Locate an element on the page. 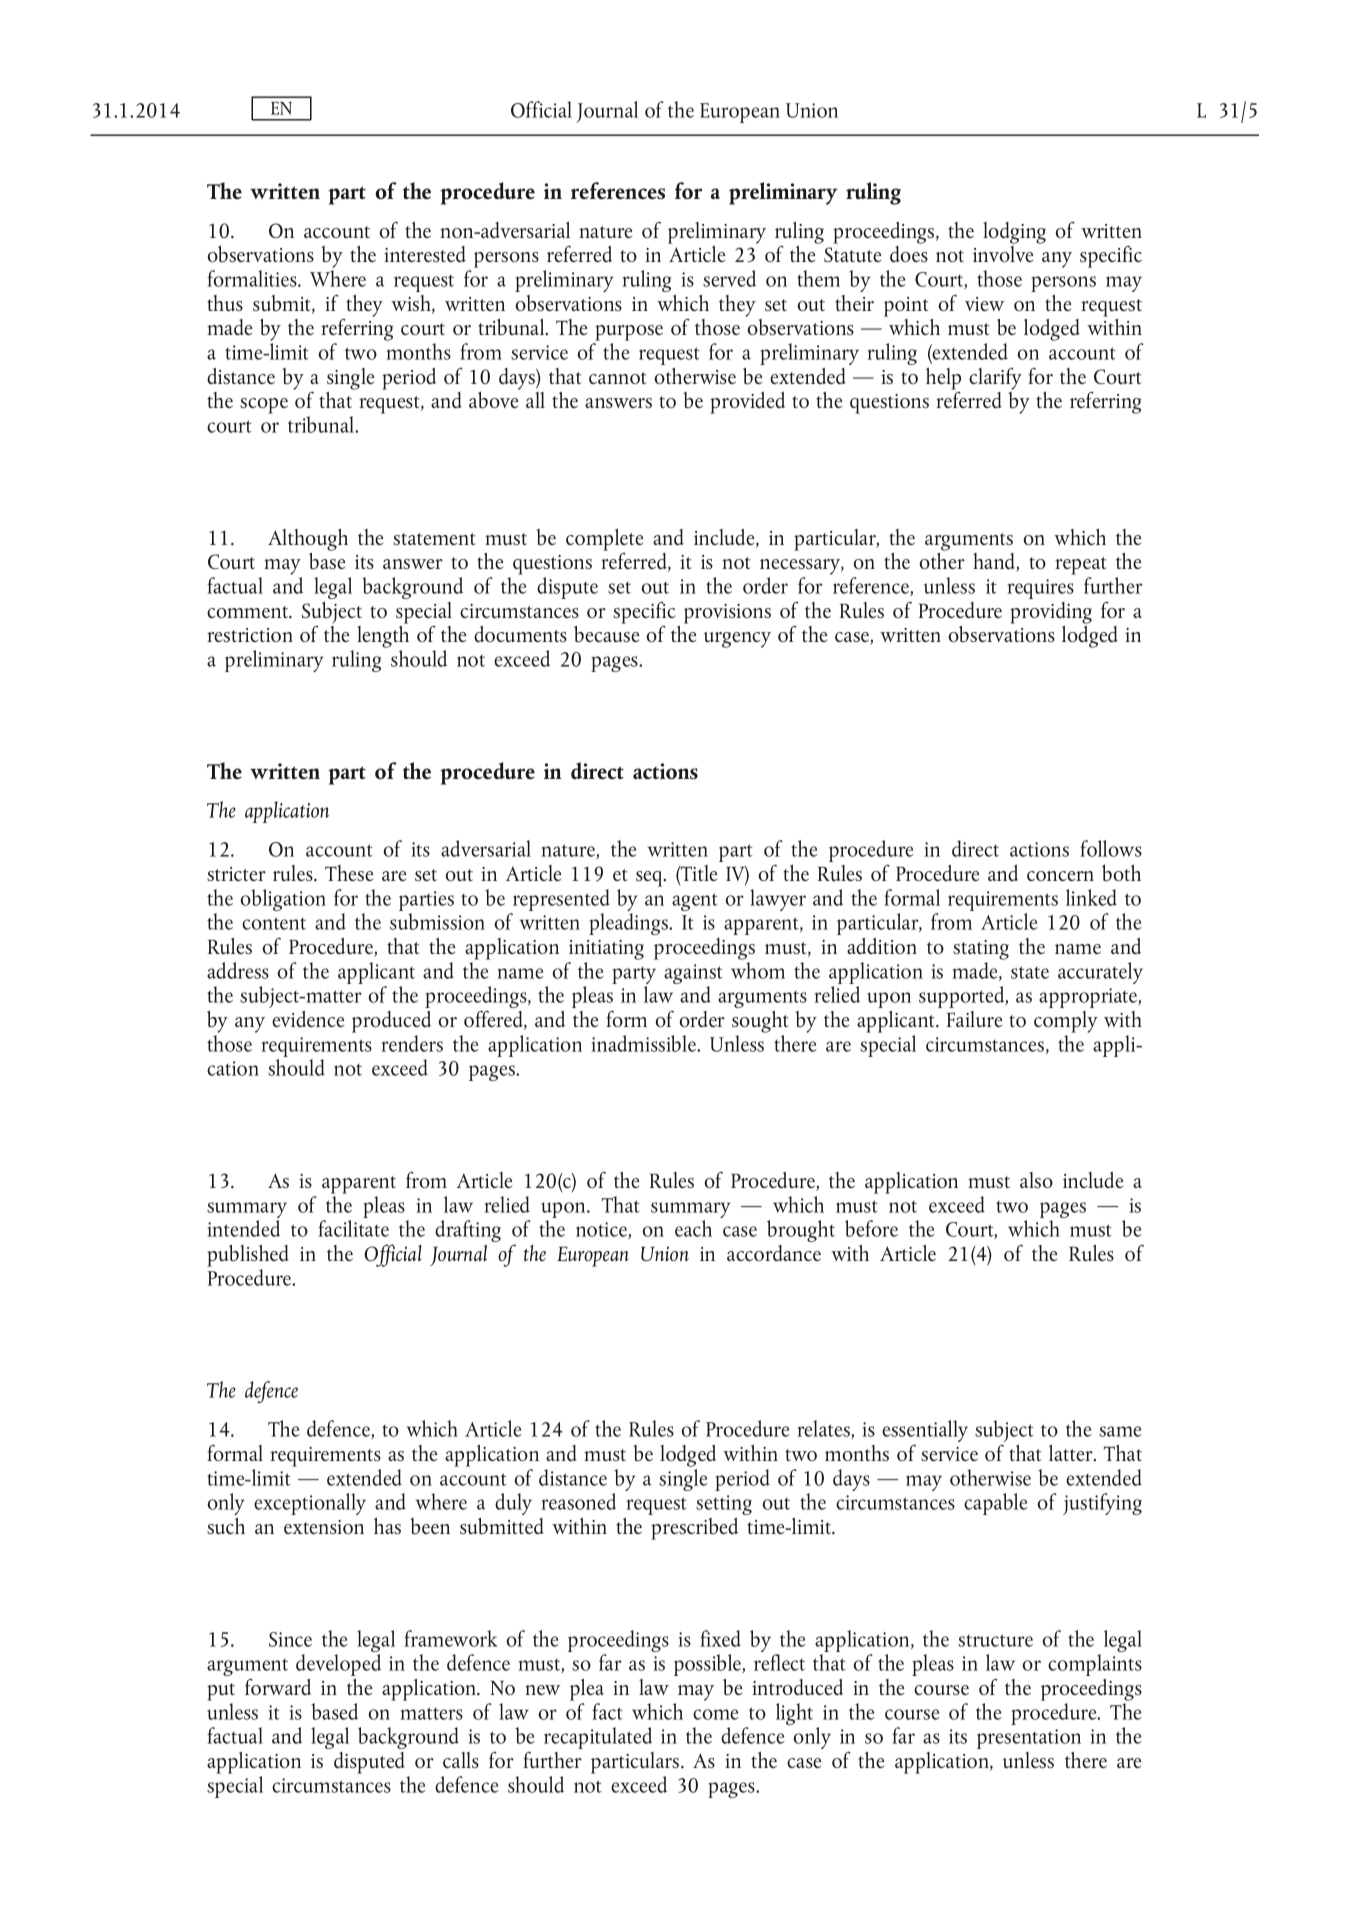  against is located at coordinates (693, 975).
